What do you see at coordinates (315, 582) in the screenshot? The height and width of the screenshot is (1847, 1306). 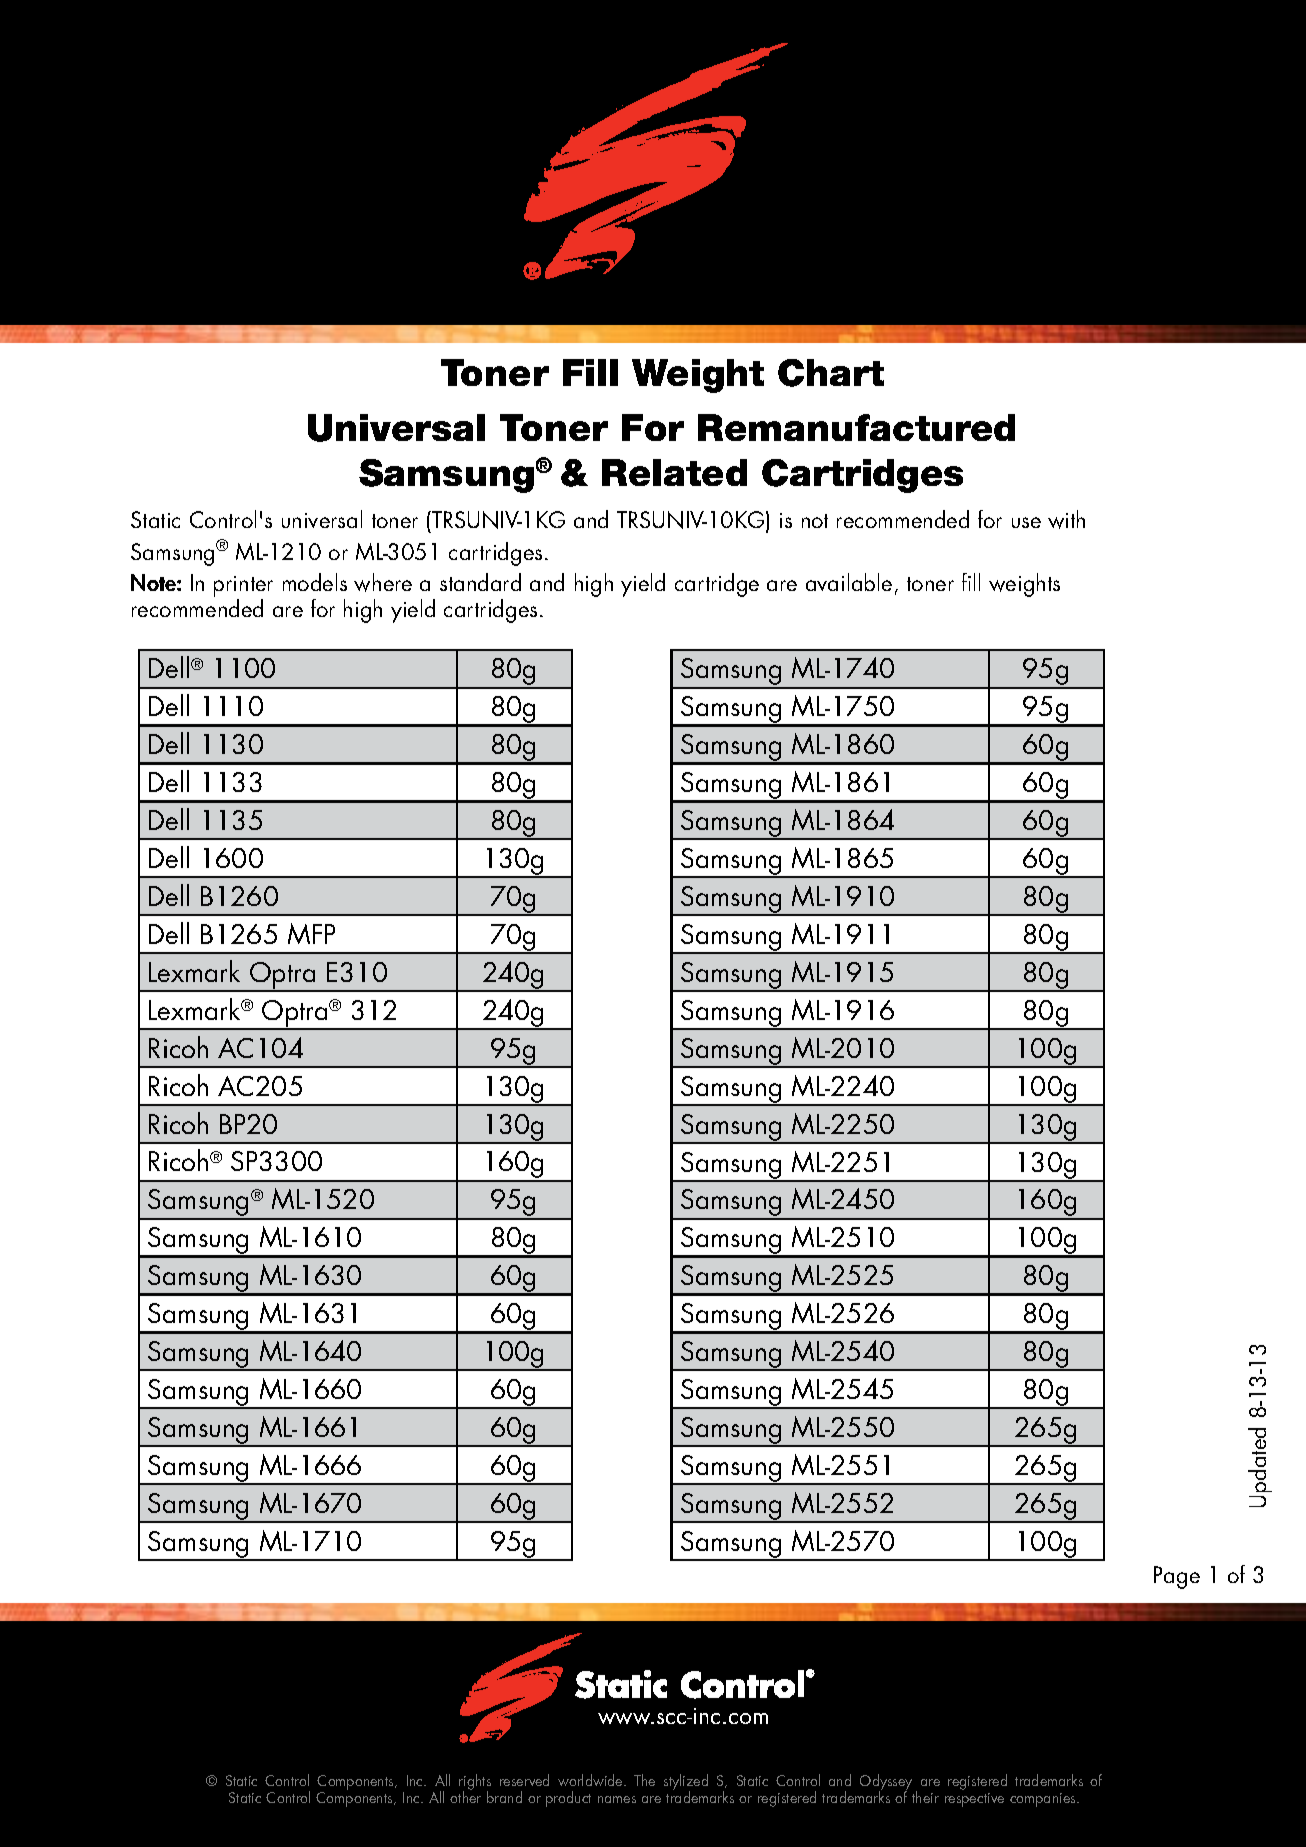 I see `models` at bounding box center [315, 582].
